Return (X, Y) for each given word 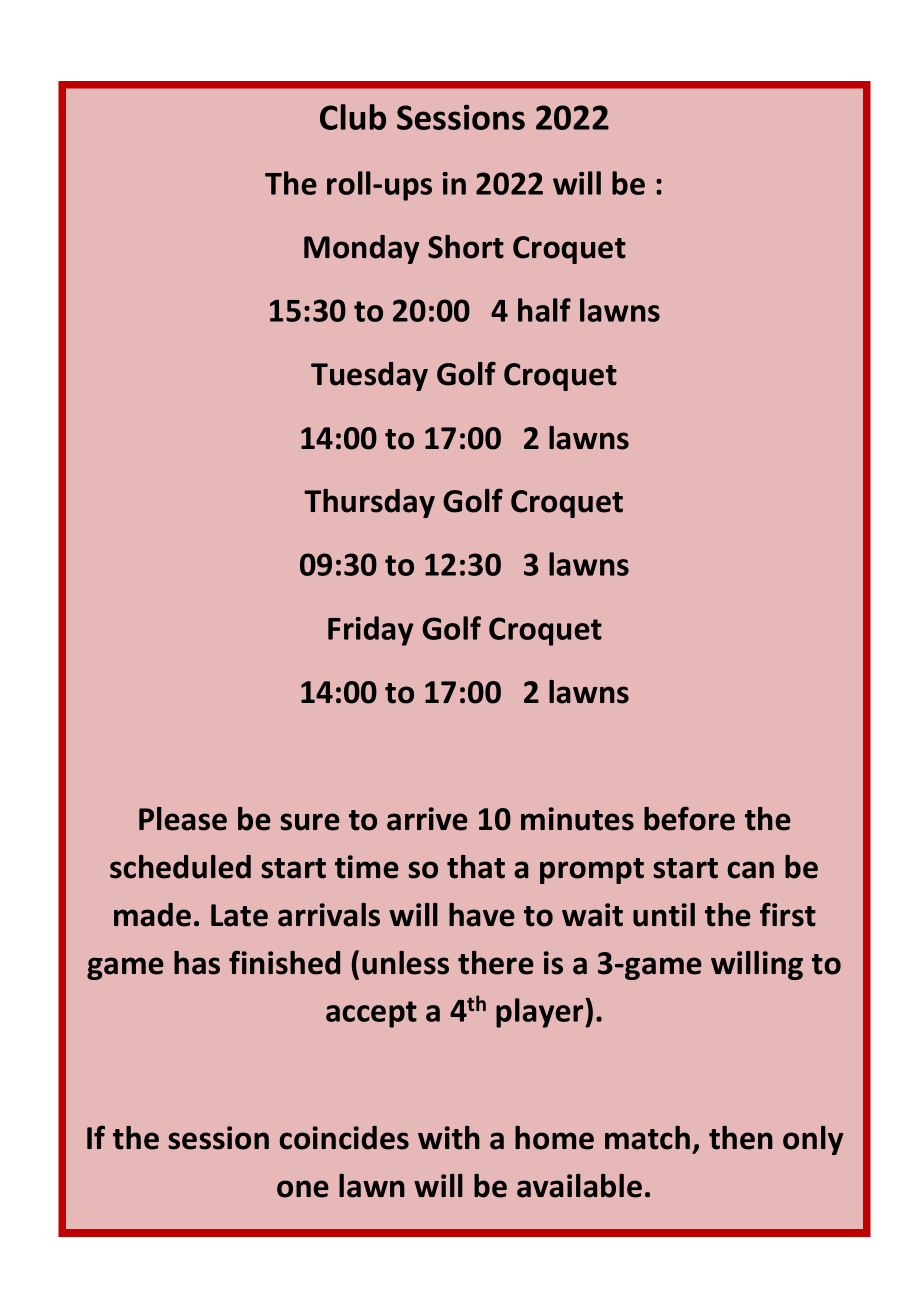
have (482, 915)
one (303, 1189)
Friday (370, 631)
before (689, 818)
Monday (361, 249)
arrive (427, 819)
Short (466, 247)
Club (353, 117)
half (544, 310)
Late (239, 915)
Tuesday (369, 376)
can (750, 870)
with (449, 1138)
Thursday (369, 503)
